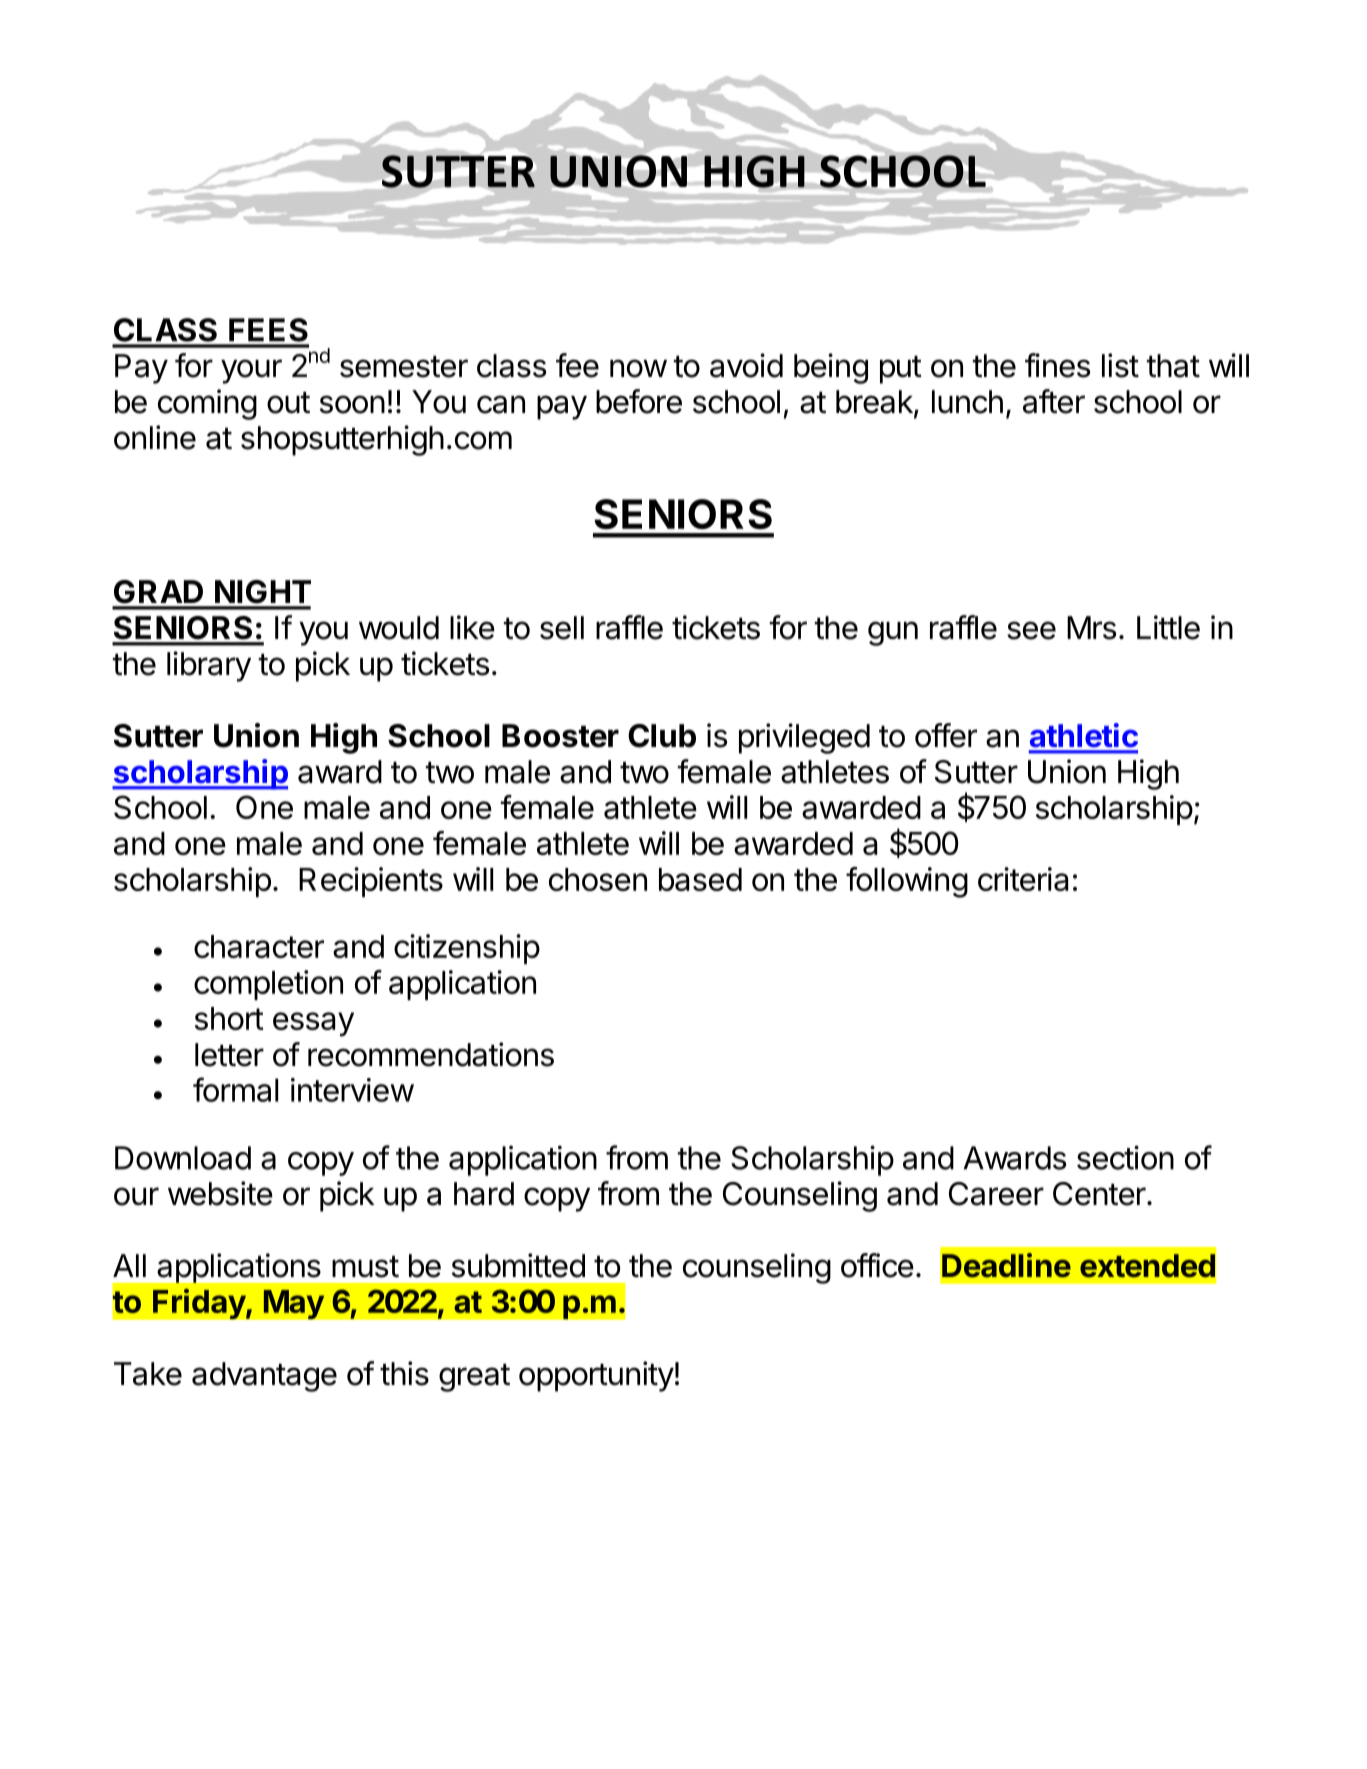  Describe the element at coordinates (596, 1376) in the screenshot. I see `opportunity` at that location.
